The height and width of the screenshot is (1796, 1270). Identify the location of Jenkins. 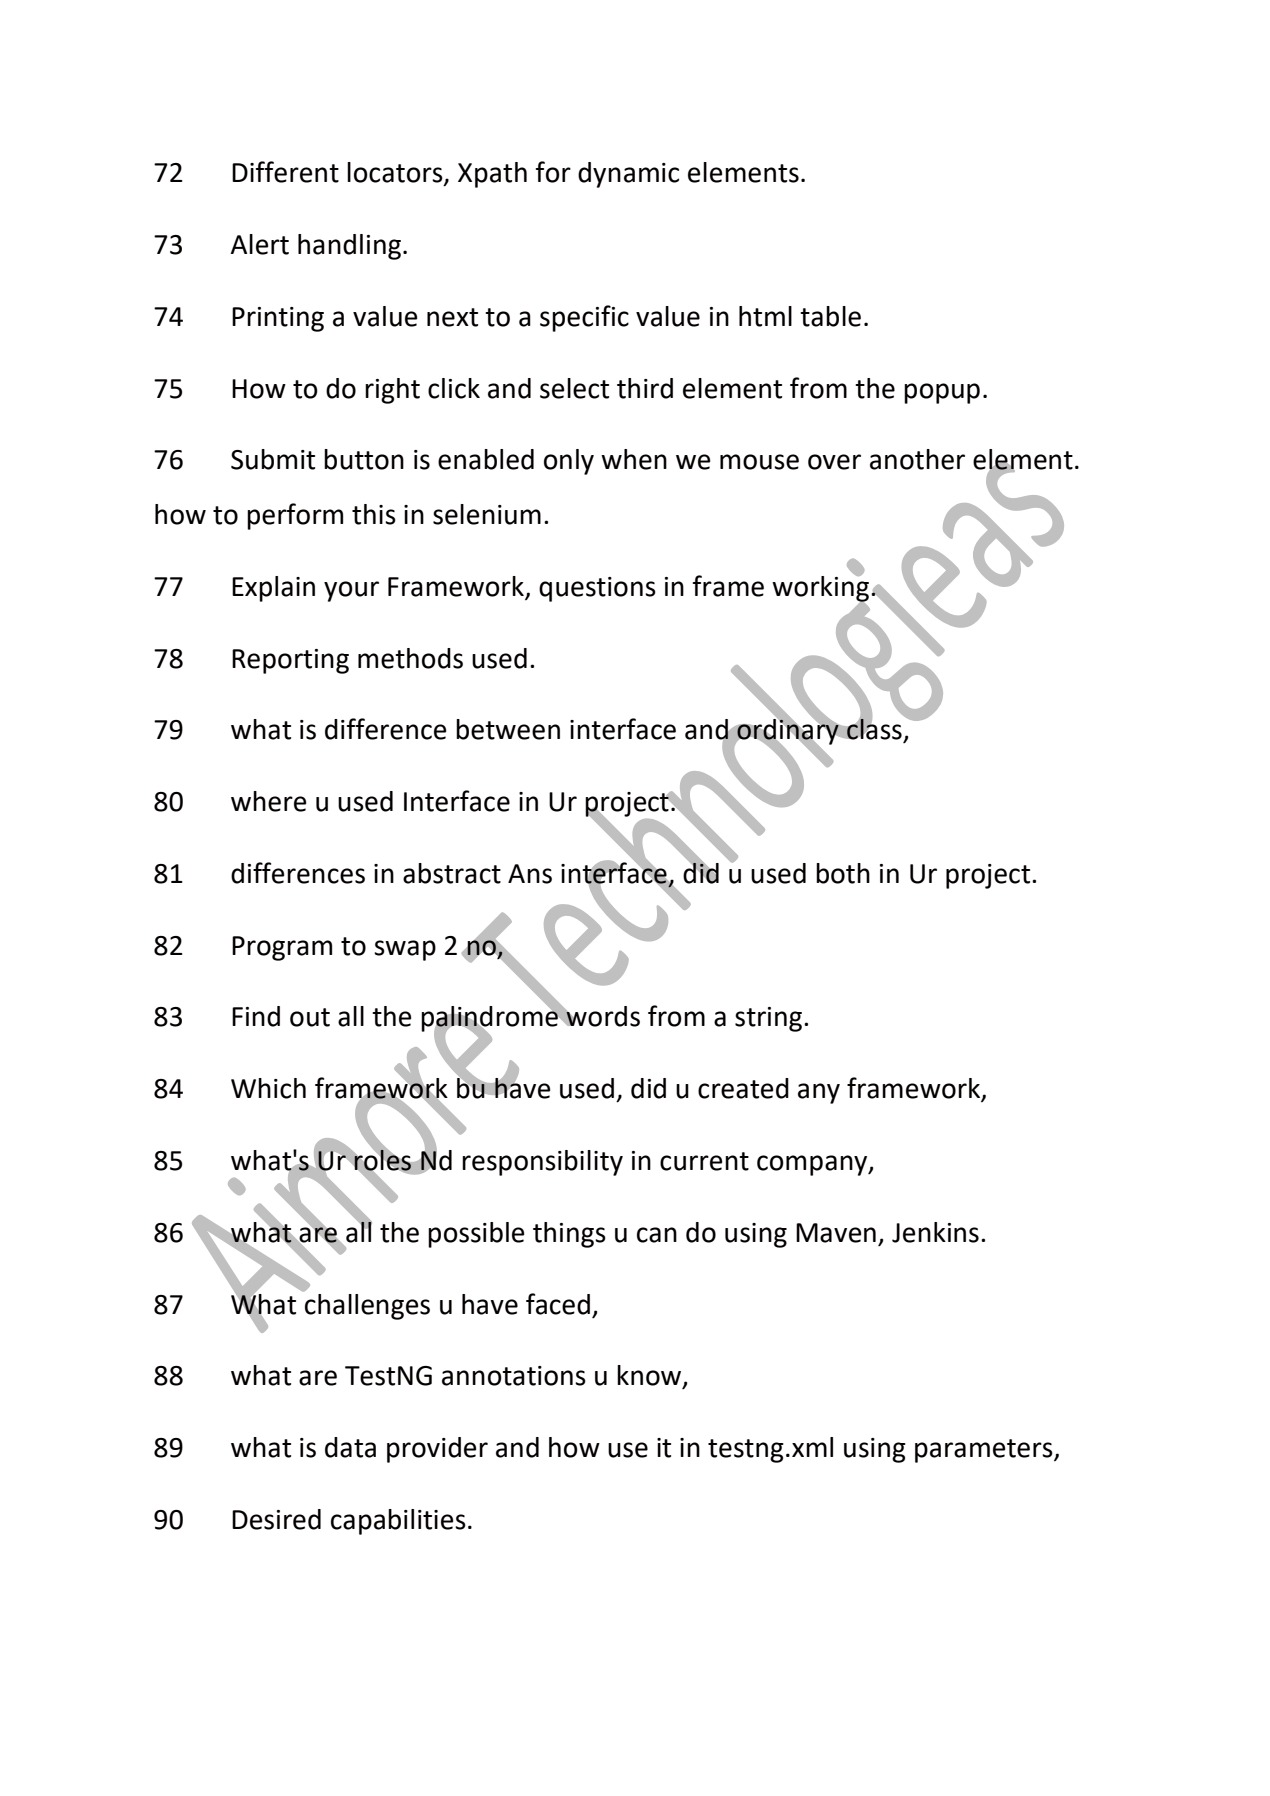
(935, 1232).
